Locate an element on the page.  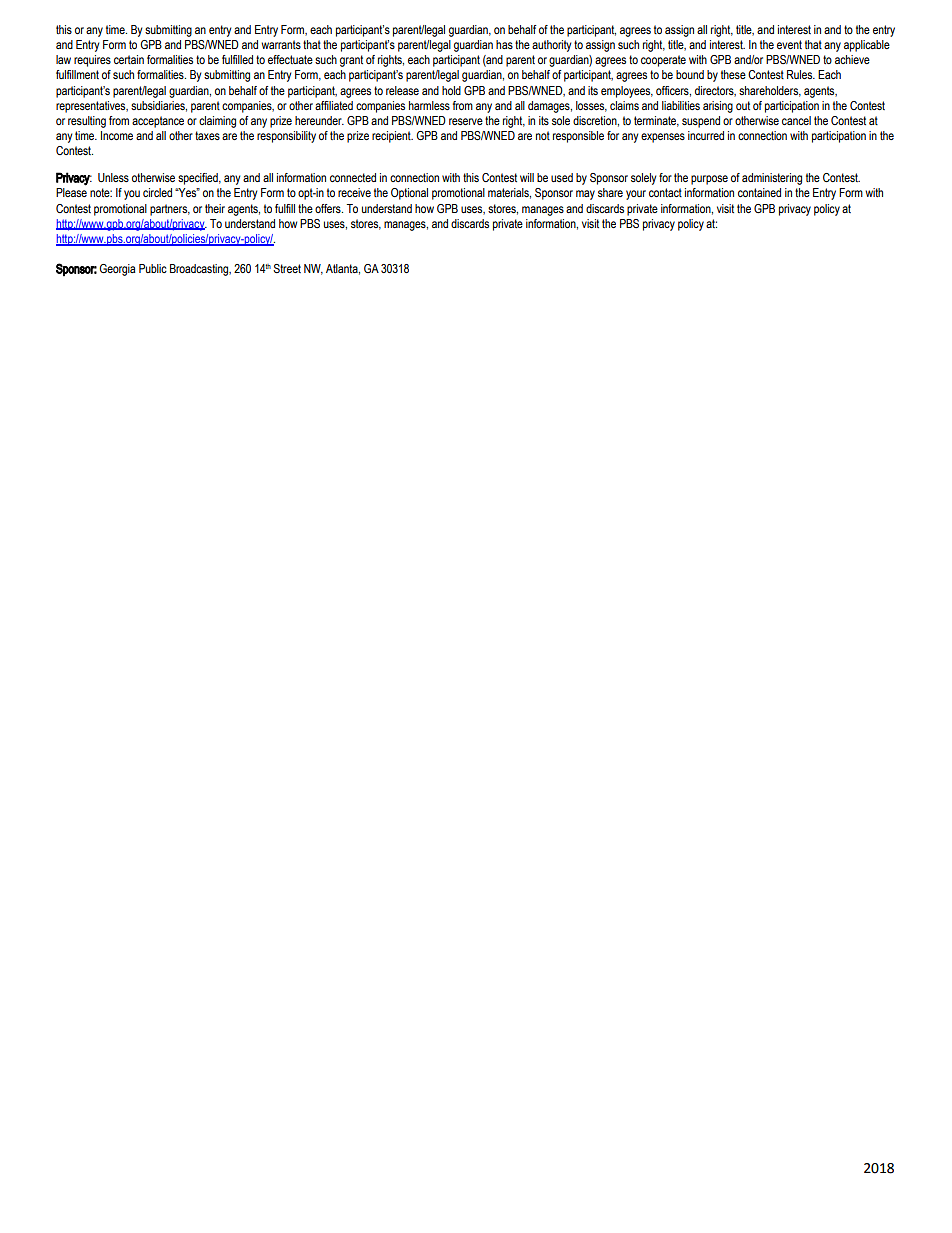
Street is located at coordinates (287, 268).
